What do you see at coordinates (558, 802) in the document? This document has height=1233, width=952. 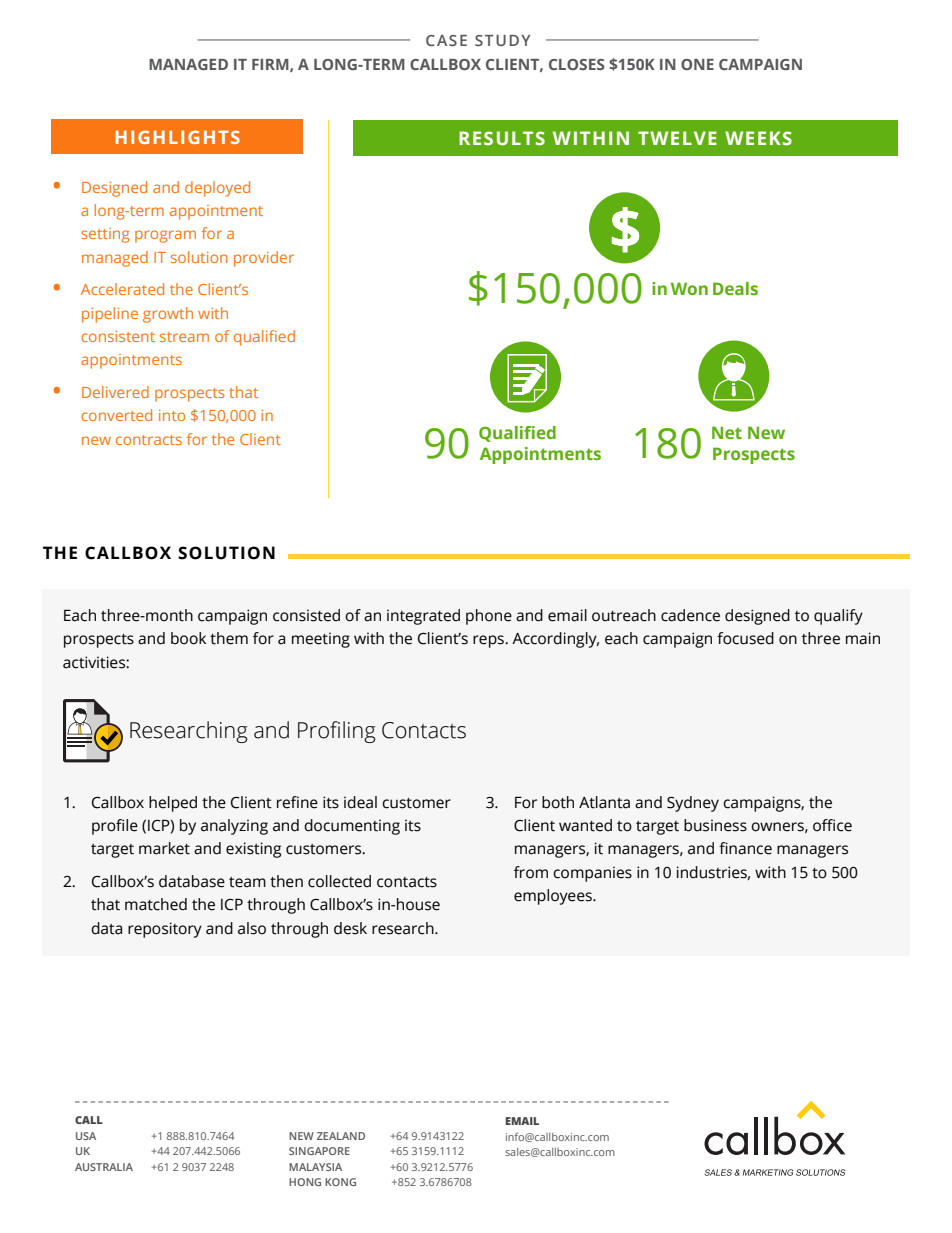 I see `both` at bounding box center [558, 802].
